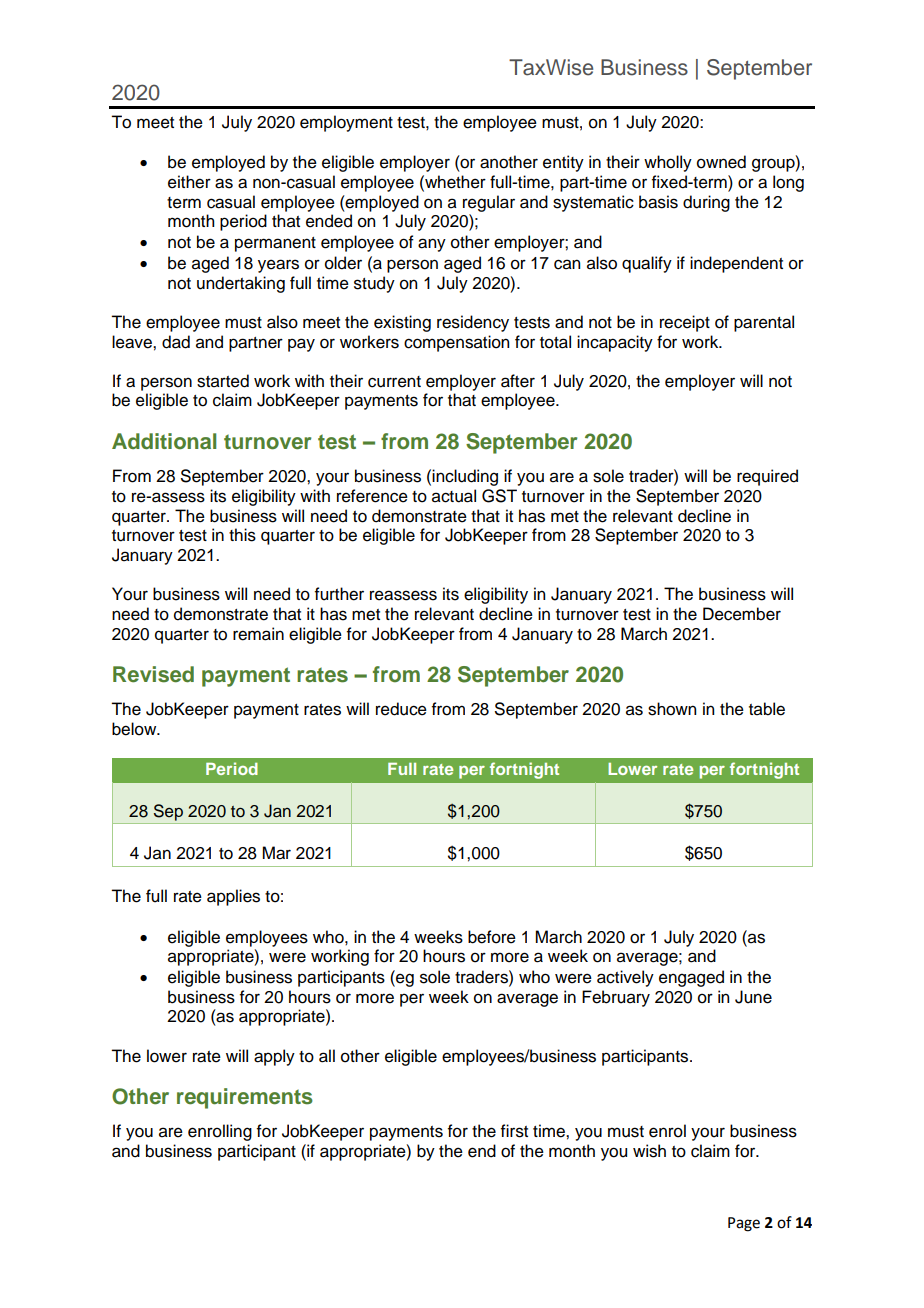 This page has height=1308, width=924. I want to click on shown, so click(672, 709).
